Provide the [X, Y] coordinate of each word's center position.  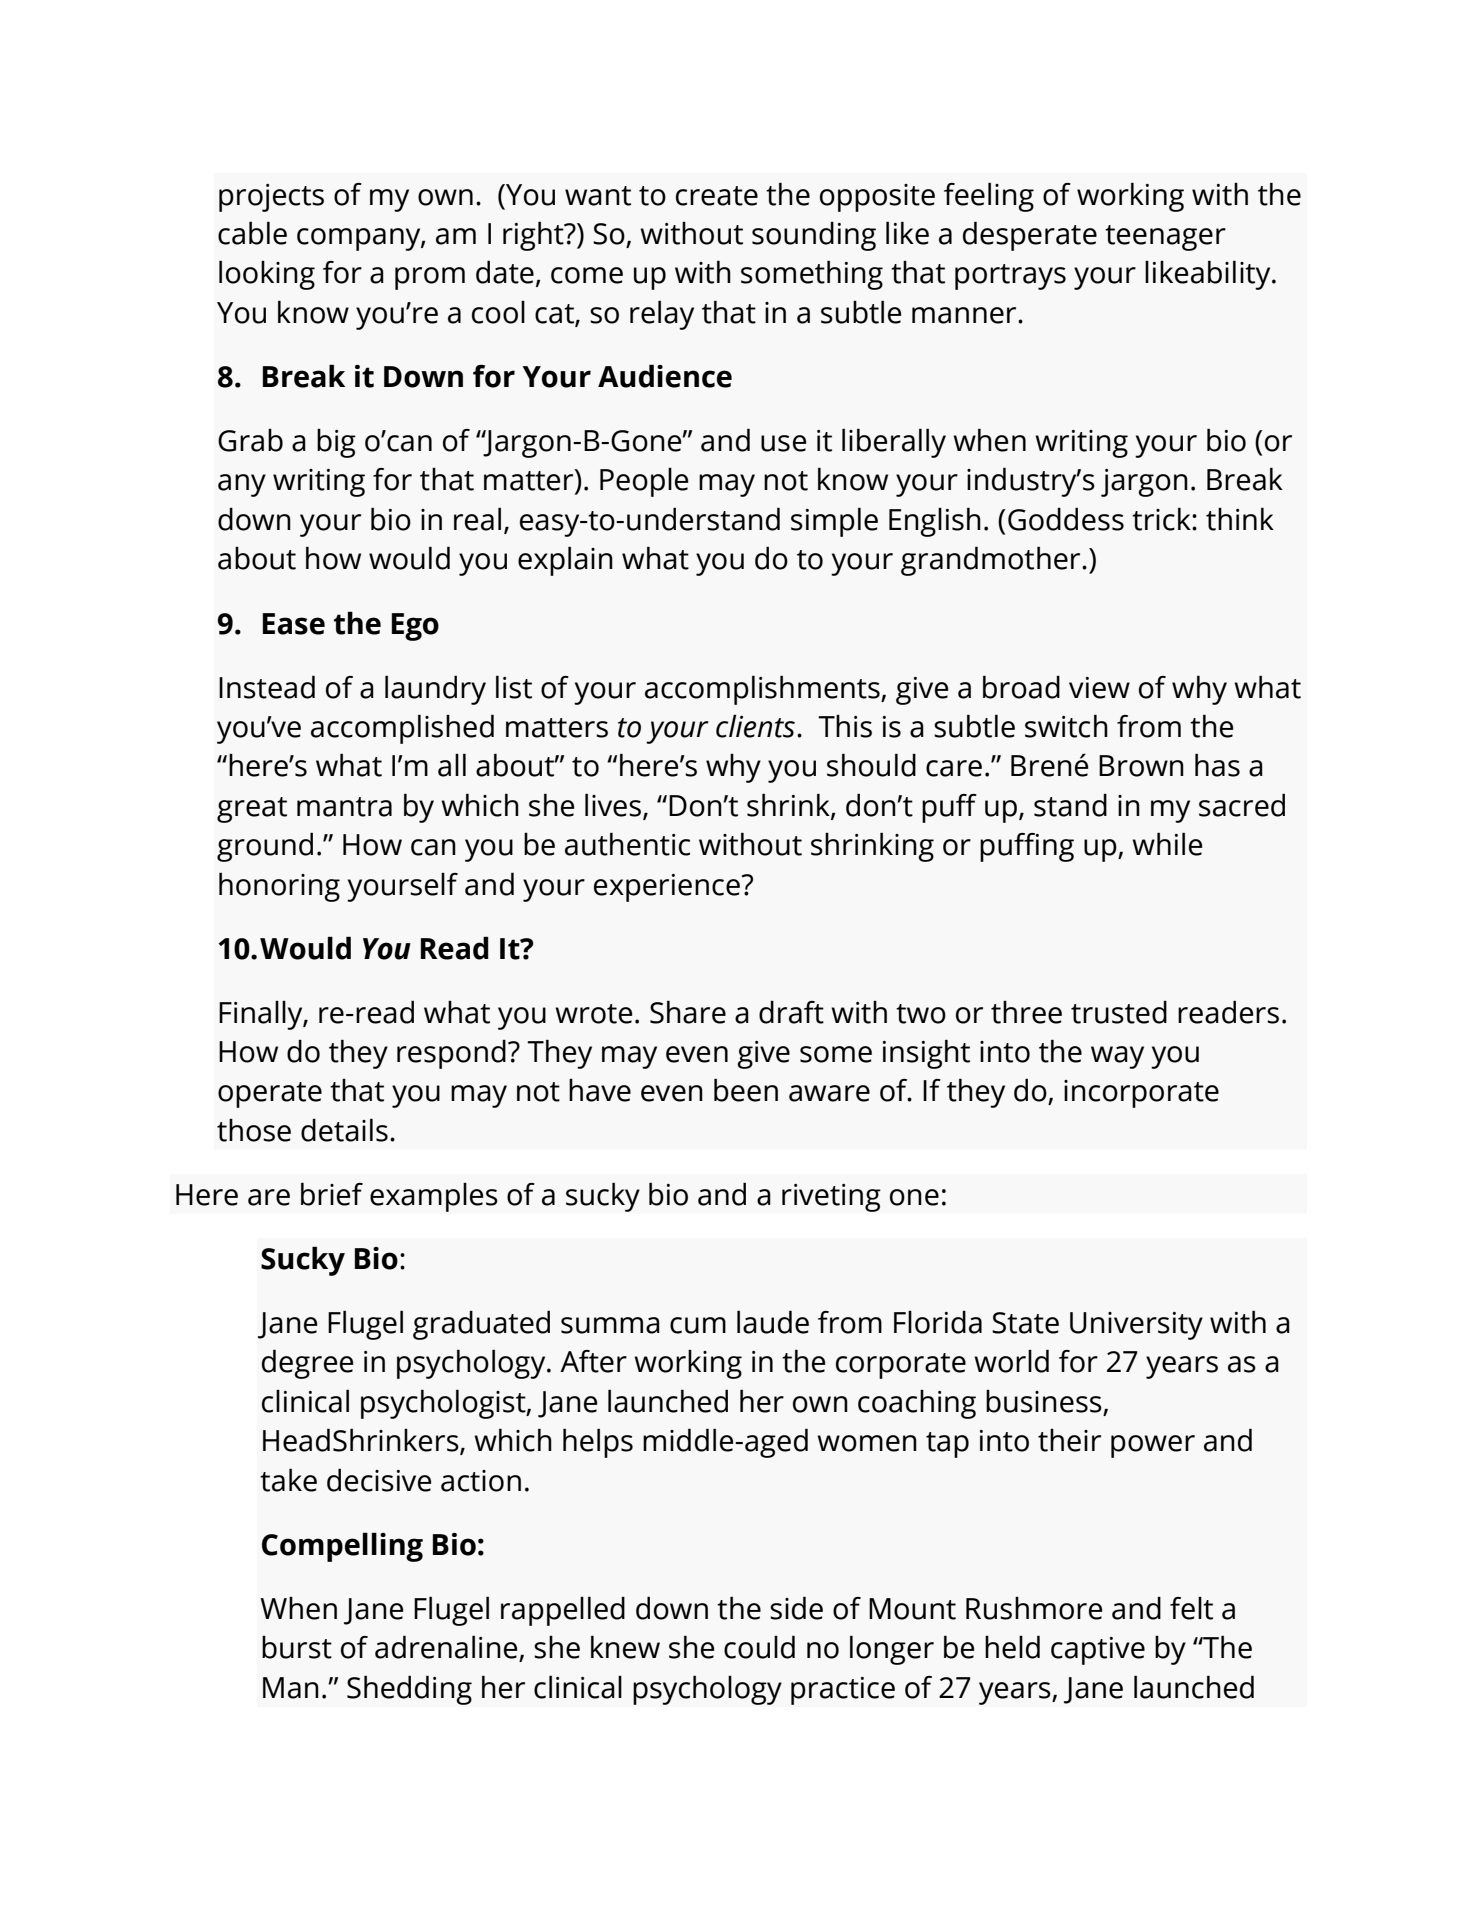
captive [1098, 1651]
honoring [279, 887]
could [759, 1647]
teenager [1165, 238]
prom [430, 278]
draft [791, 1012]
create [717, 196]
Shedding [409, 1690]
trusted [1119, 1012]
